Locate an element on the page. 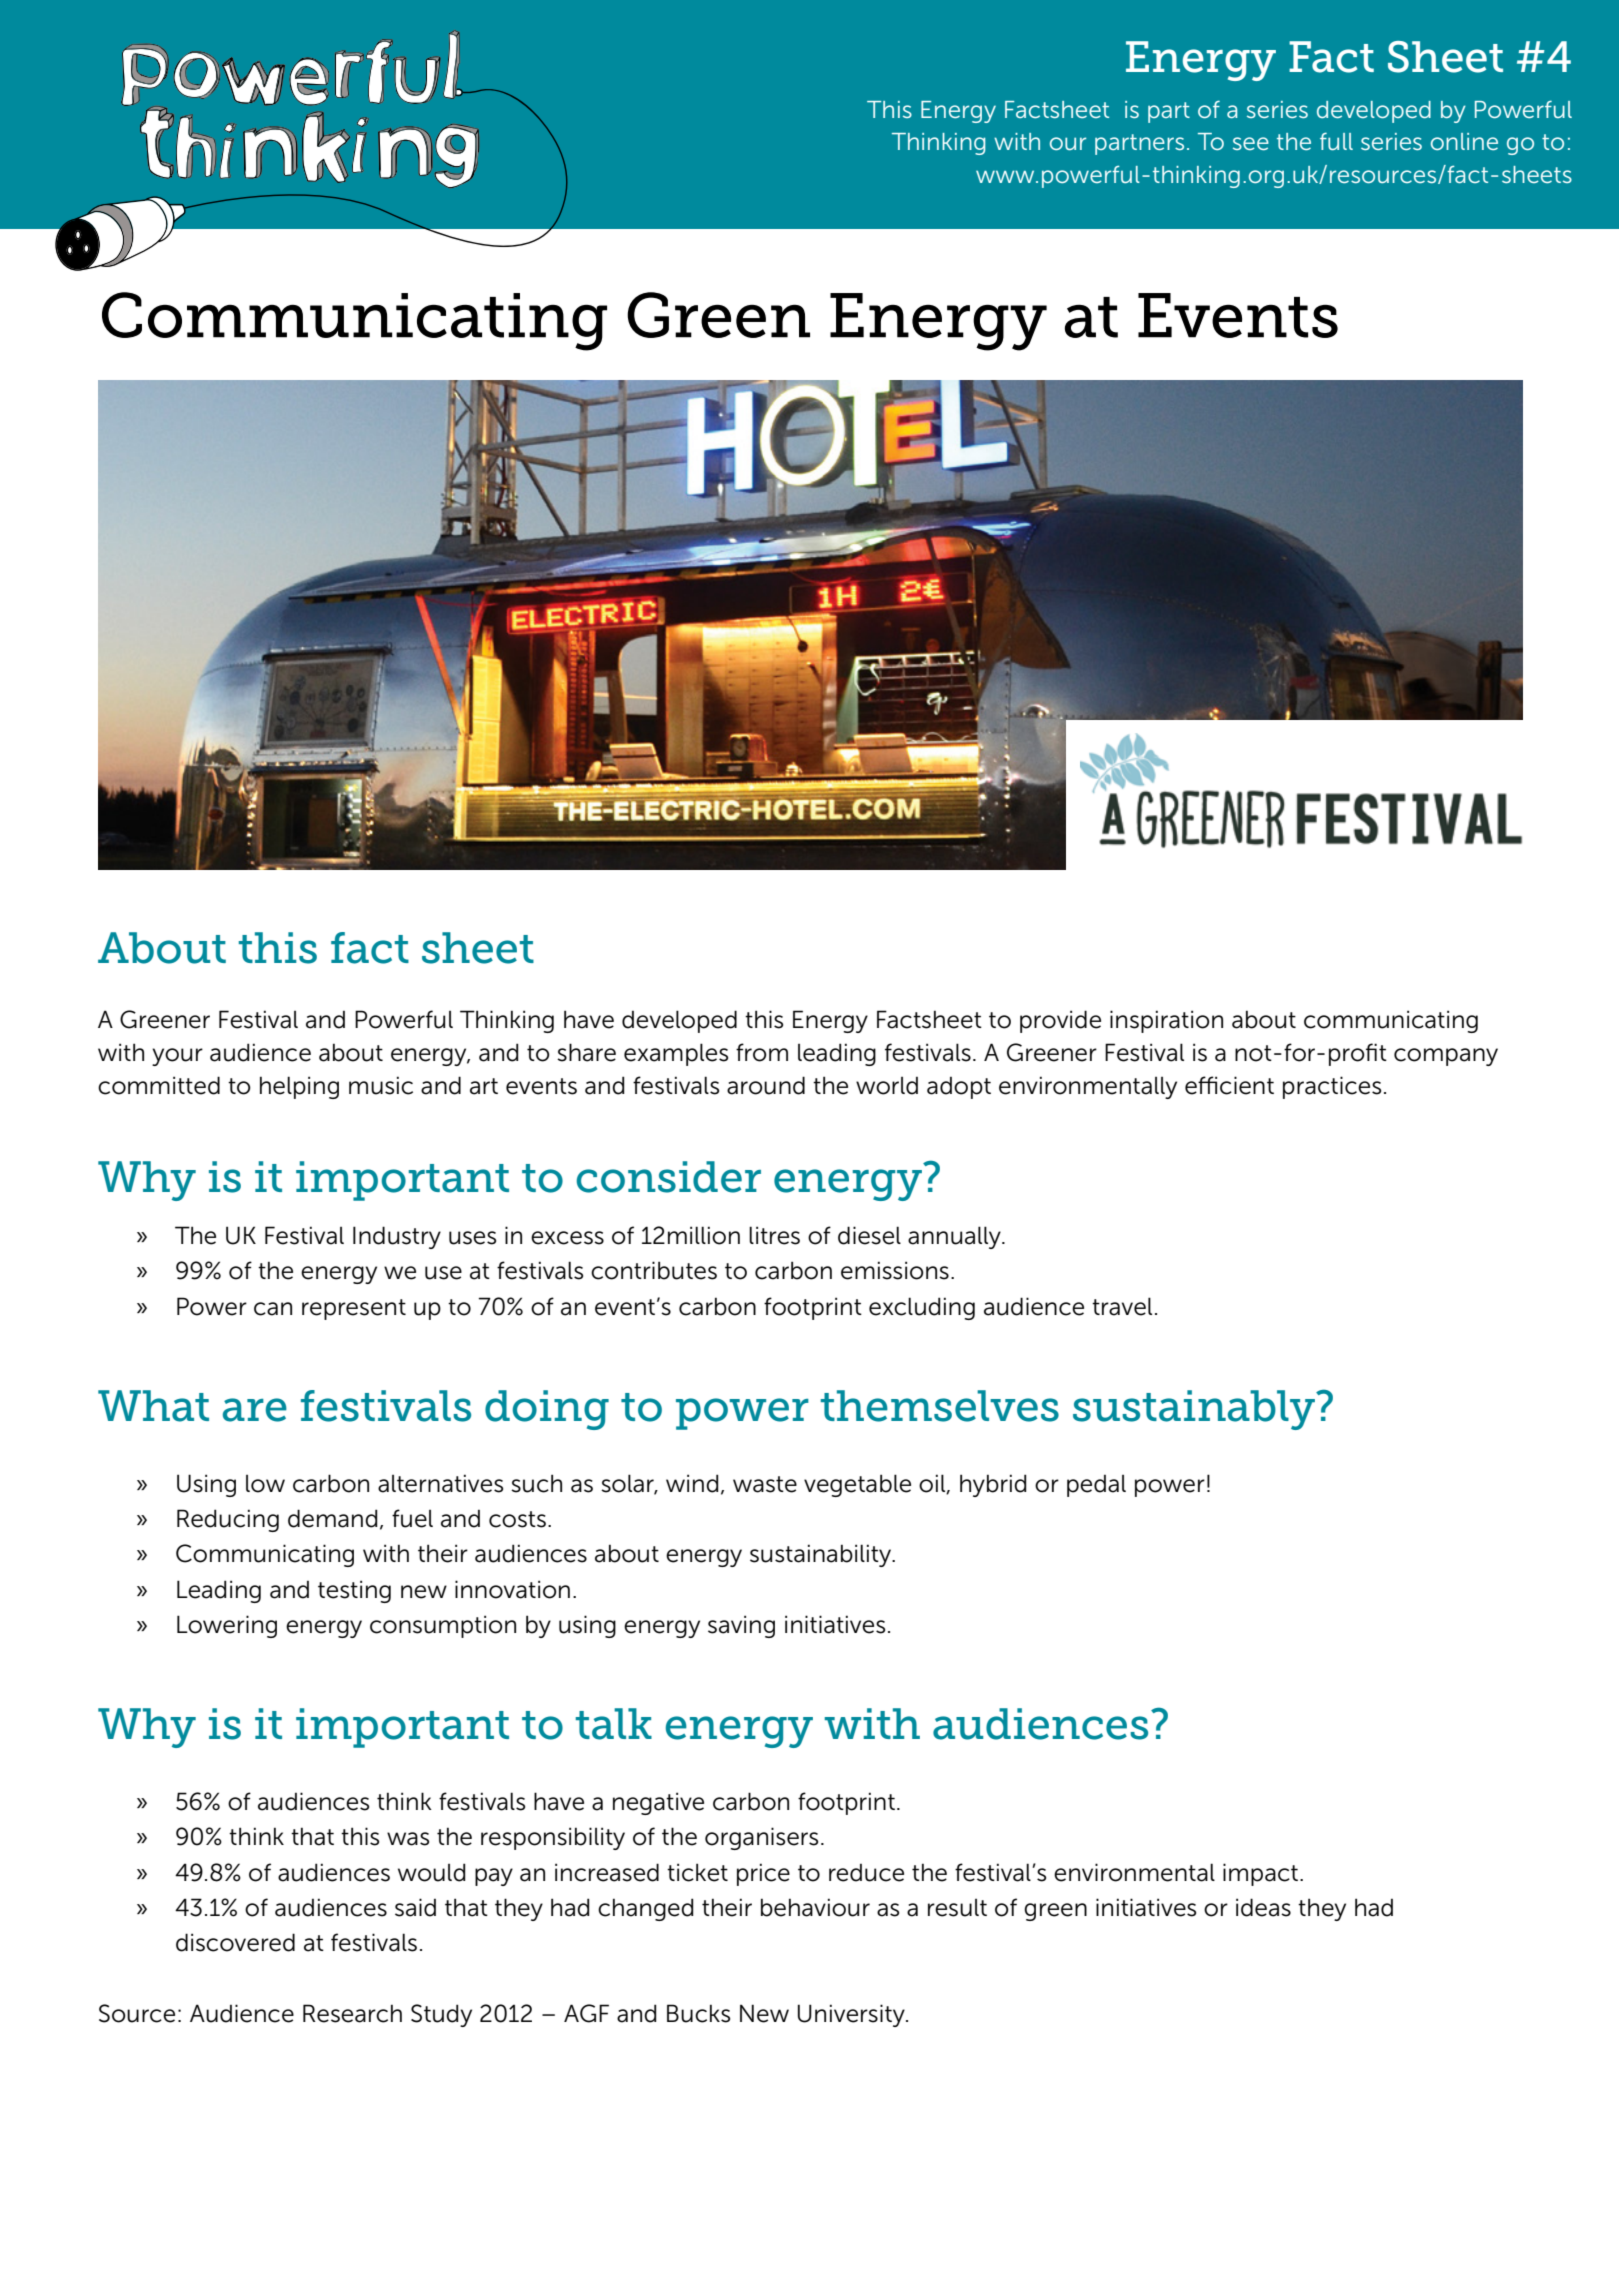 Image resolution: width=1619 pixels, height=2290 pixels. inspiration is located at coordinates (1166, 1021).
